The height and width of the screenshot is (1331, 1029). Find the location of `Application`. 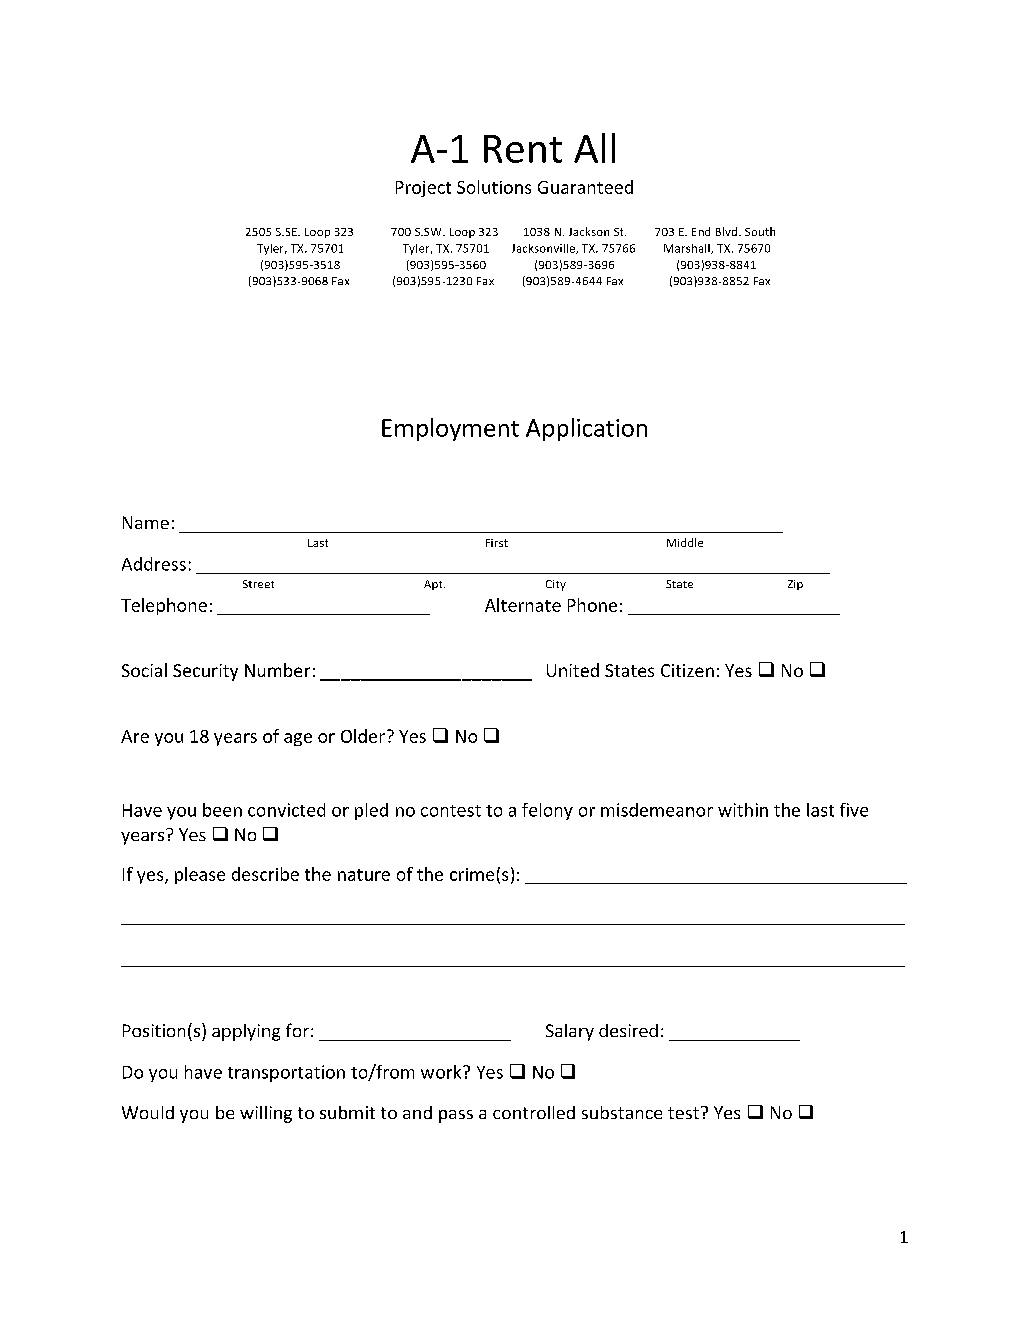

Application is located at coordinates (586, 429).
